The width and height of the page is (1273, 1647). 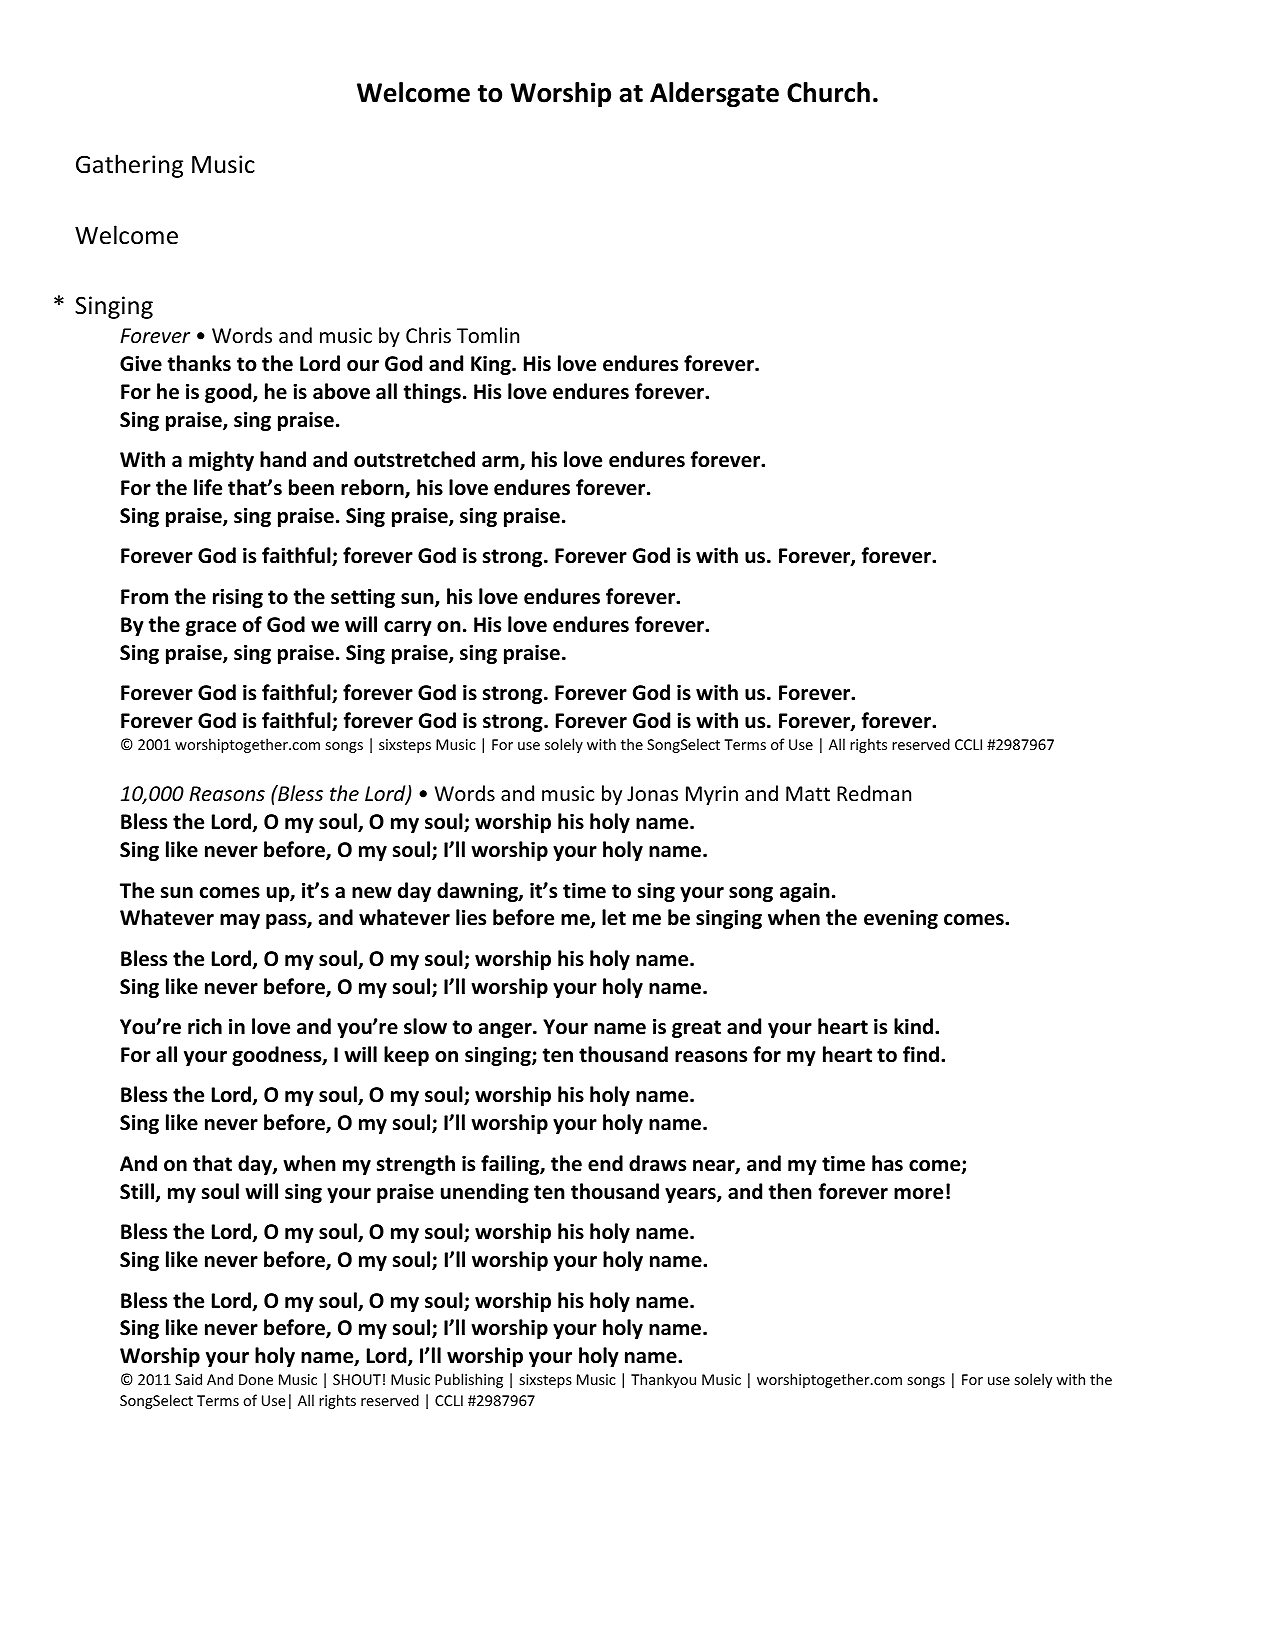 I want to click on Gathering, so click(x=129, y=166).
